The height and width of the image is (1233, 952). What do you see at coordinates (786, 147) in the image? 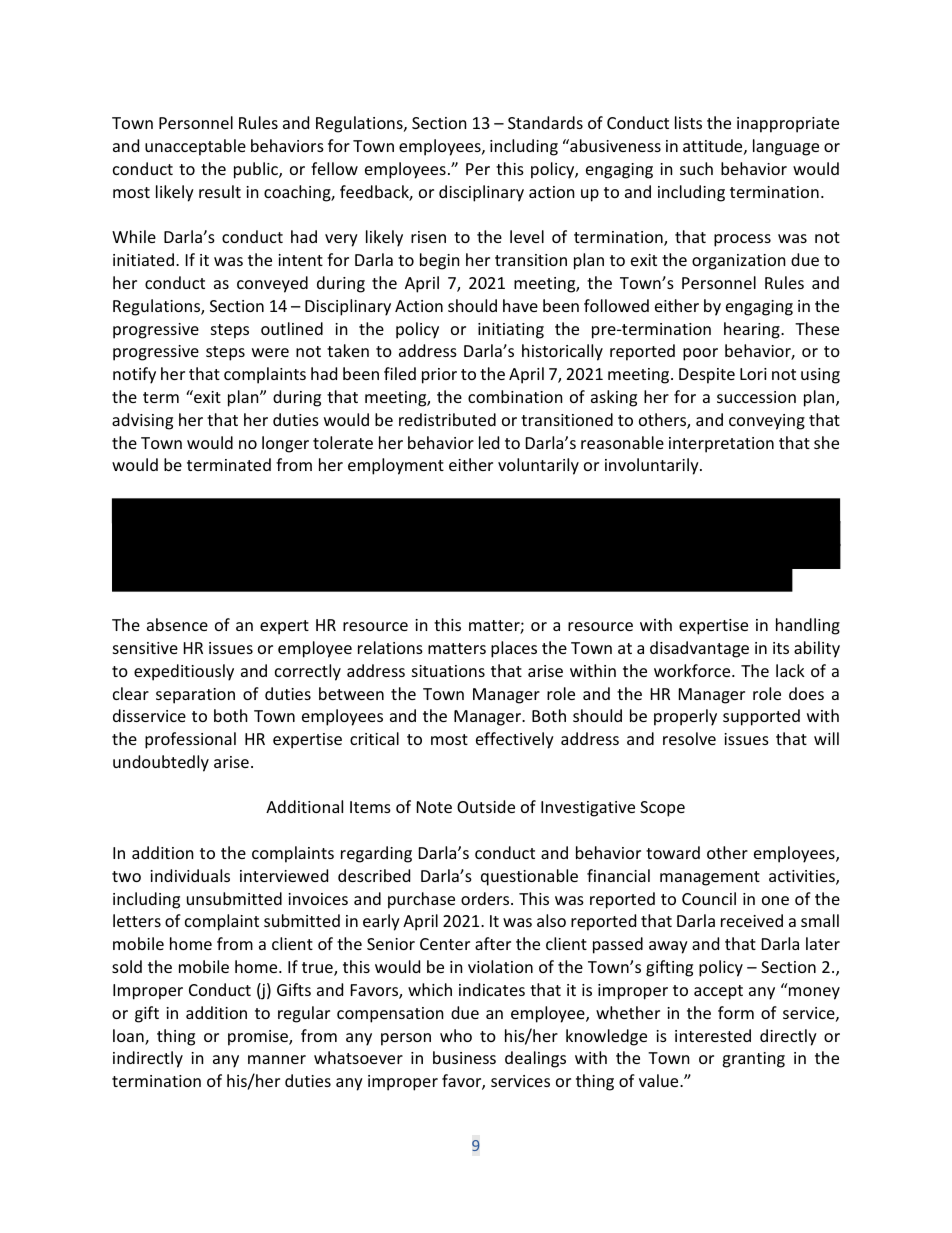
I see `language` at bounding box center [786, 147].
